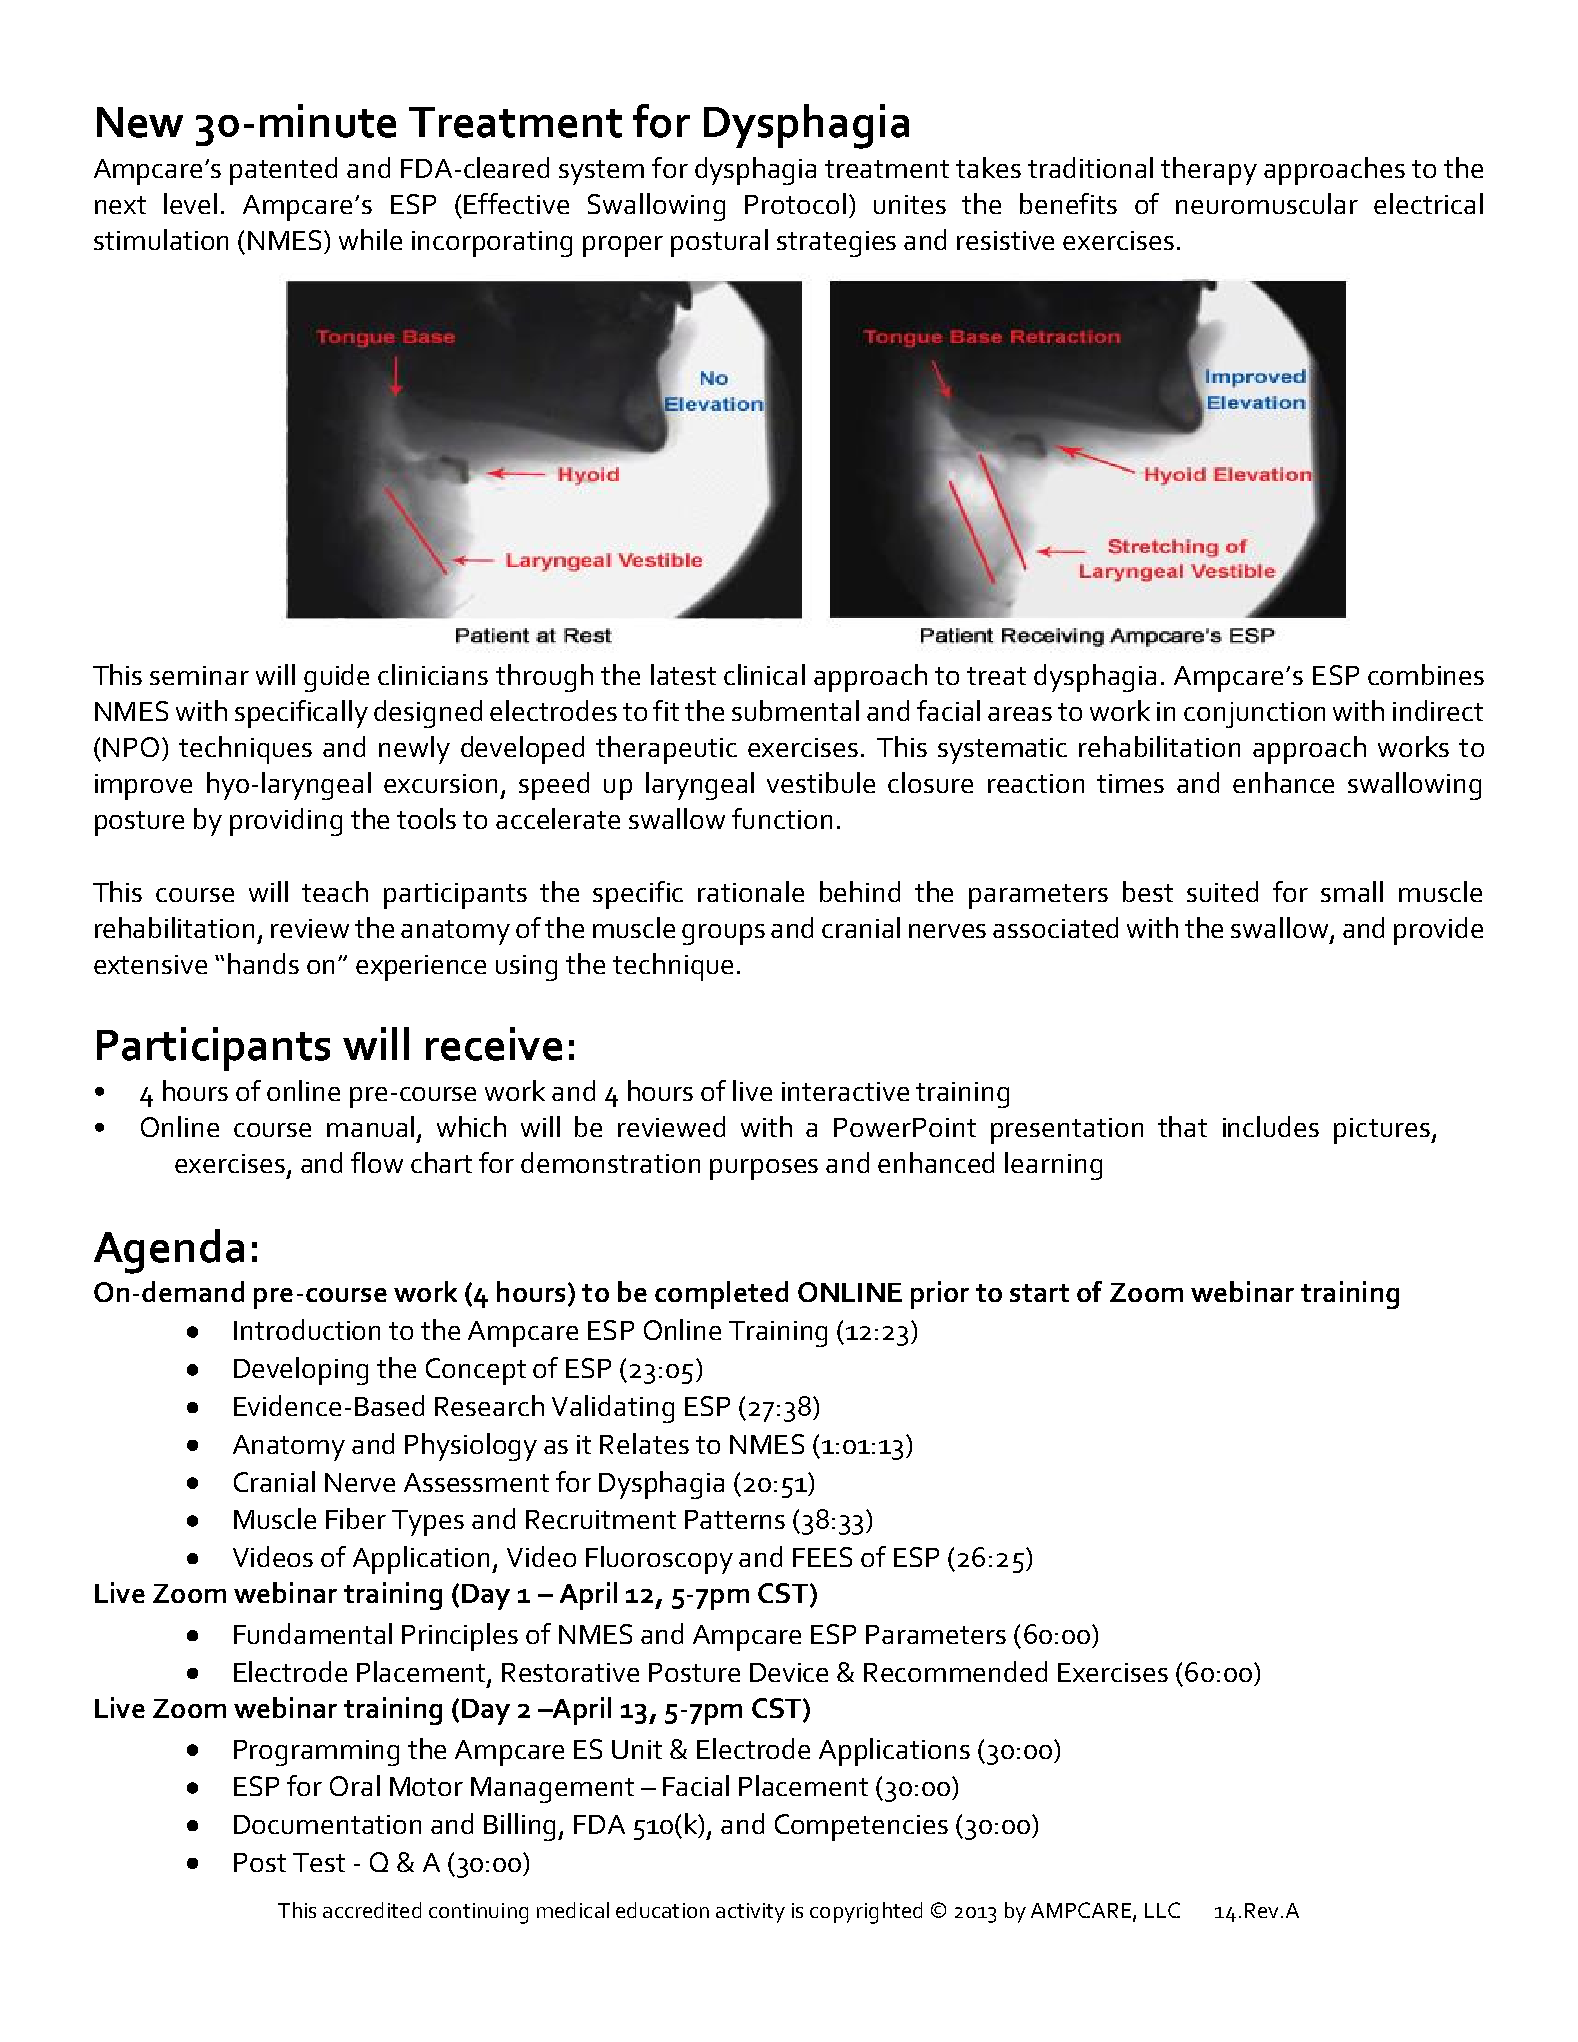 This screenshot has height=2042, width=1578. What do you see at coordinates (263, 963) in the screenshot?
I see `hands` at bounding box center [263, 963].
